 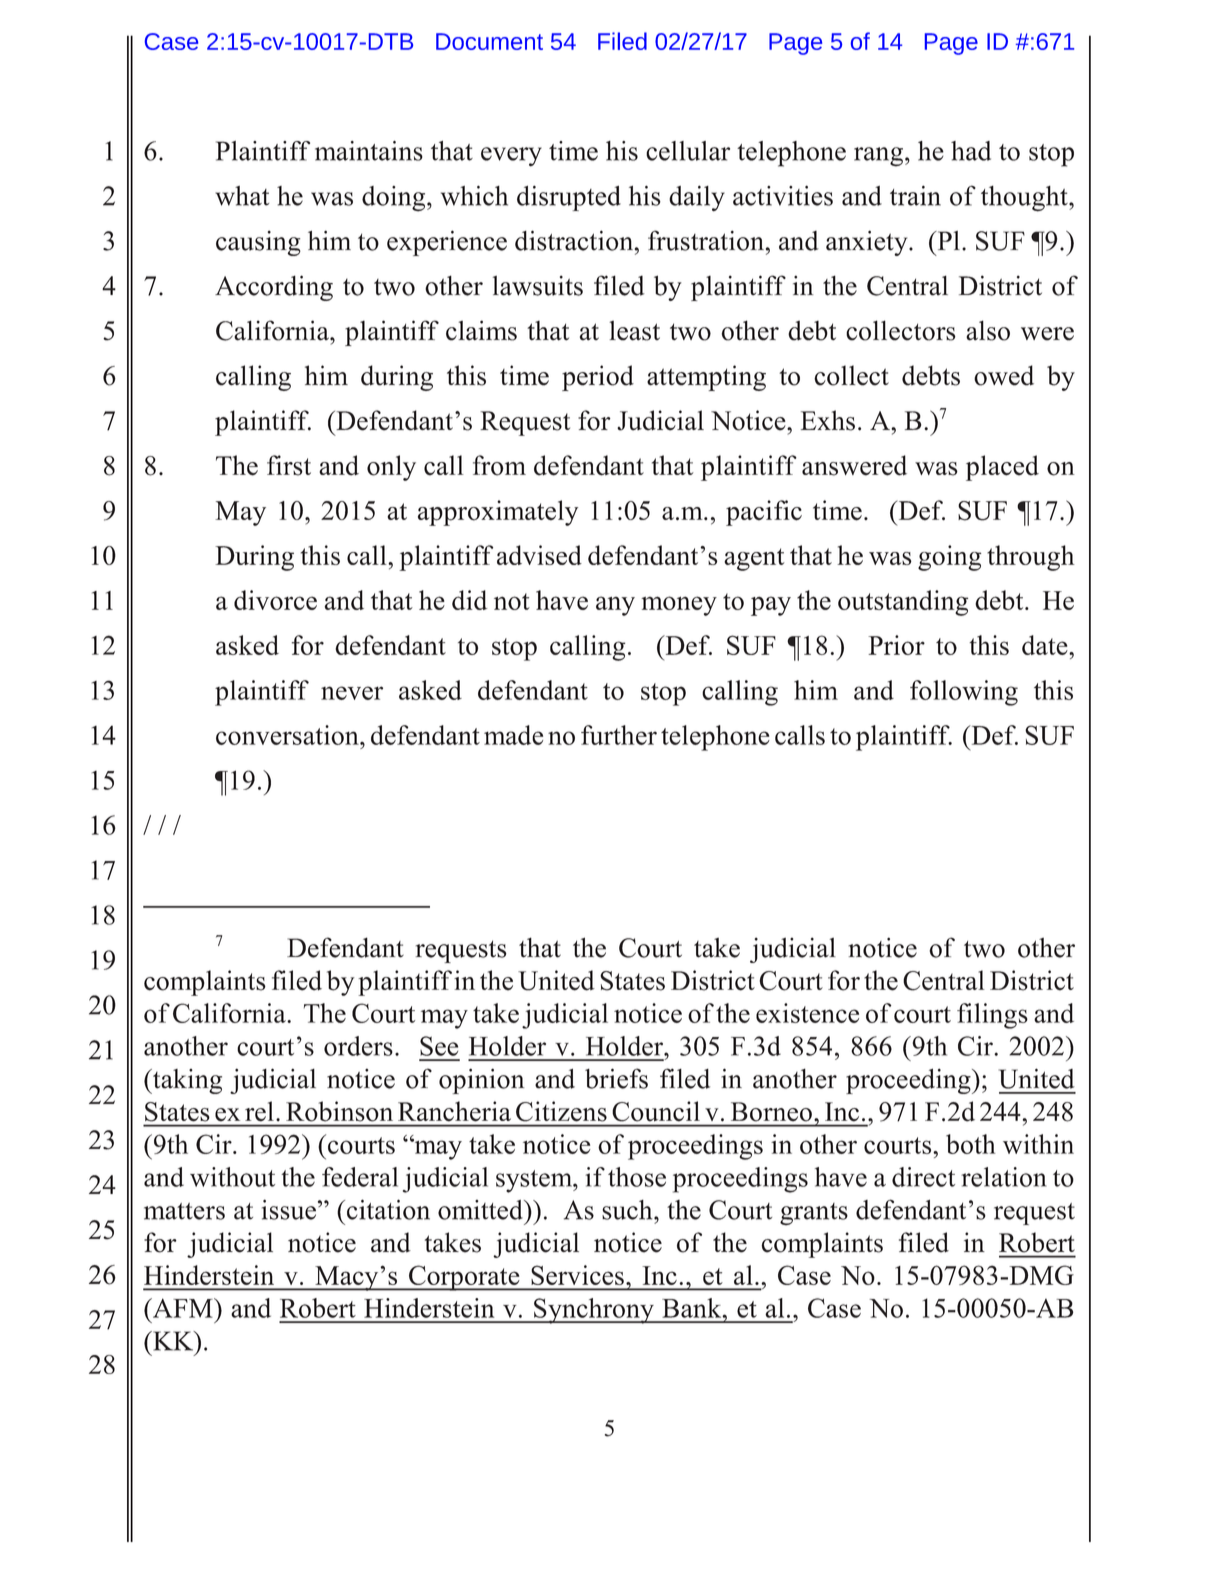 I want to click on conversation, so click(x=288, y=735).
